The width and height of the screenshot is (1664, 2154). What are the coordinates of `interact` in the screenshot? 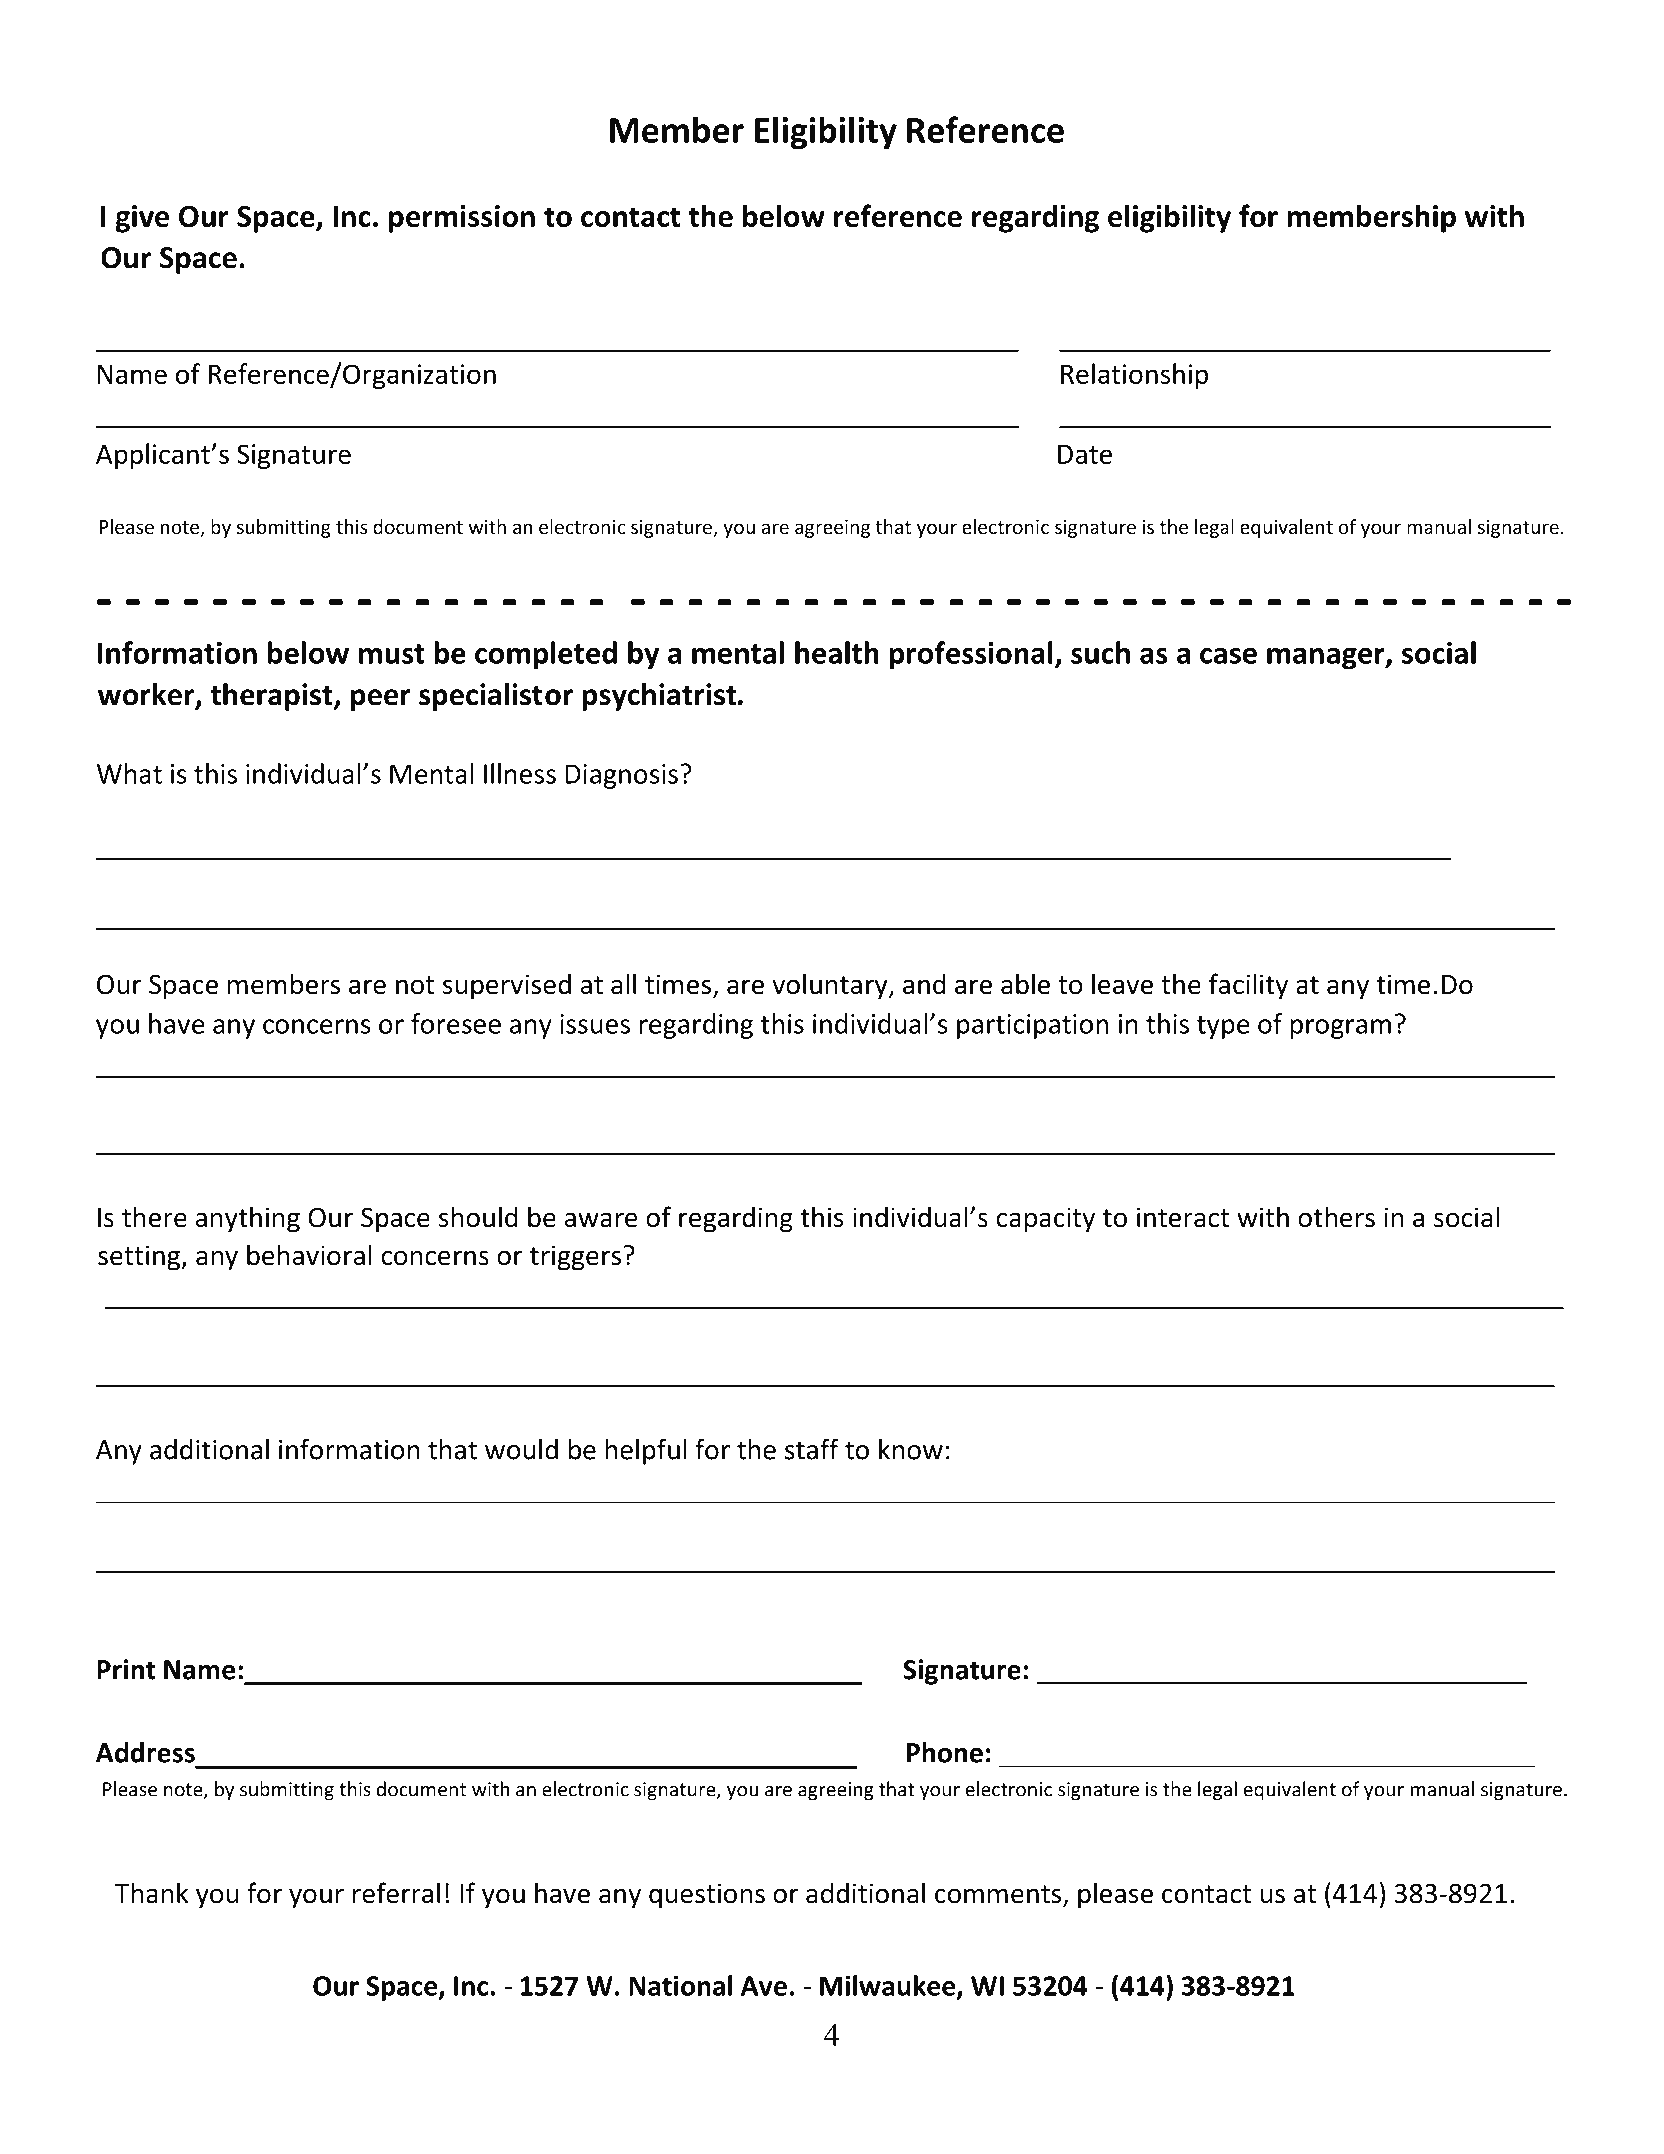 It's located at (1183, 1217).
